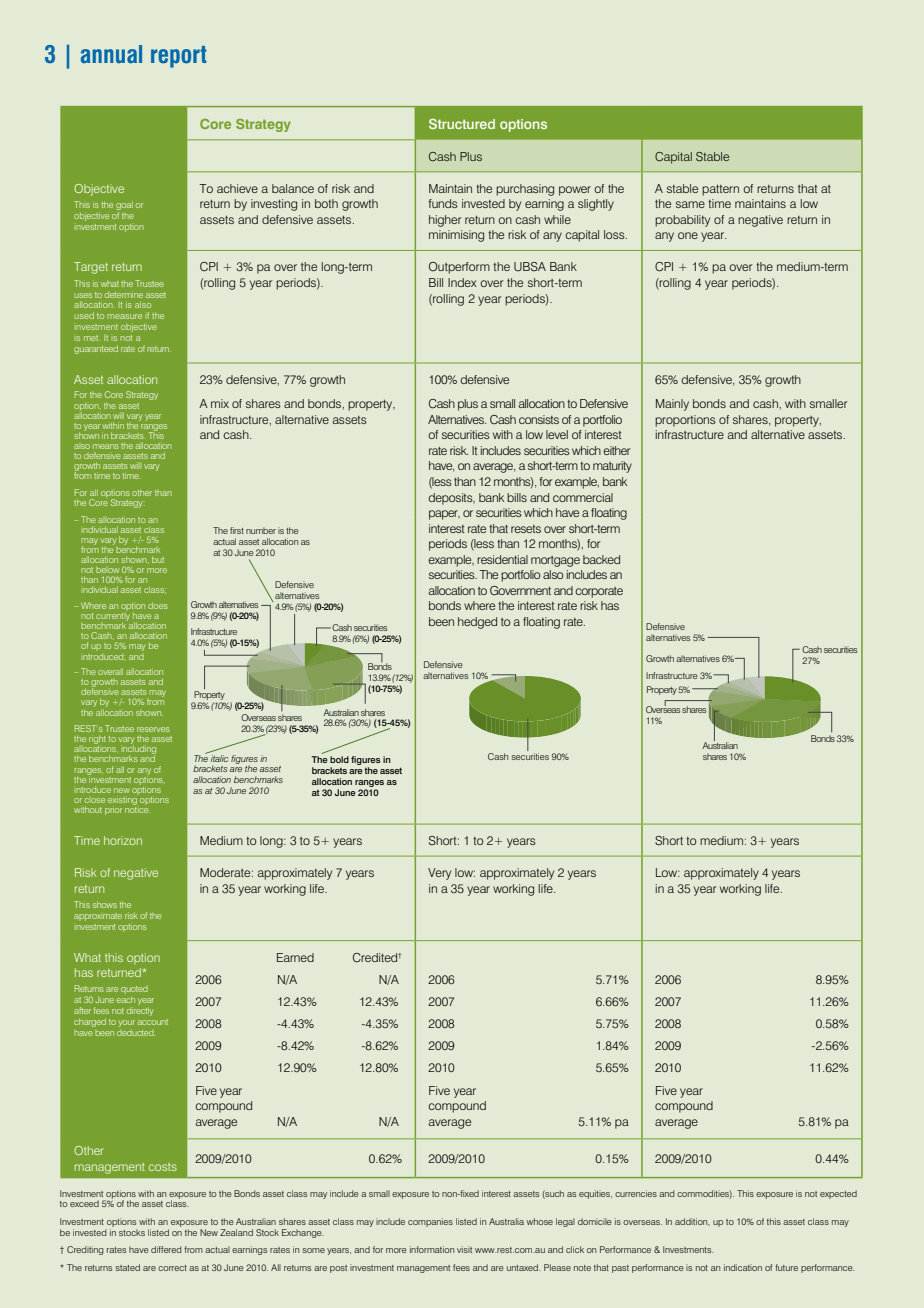 This page has height=1308, width=924. Describe the element at coordinates (477, 623) in the page. I see `hedged` at that location.
